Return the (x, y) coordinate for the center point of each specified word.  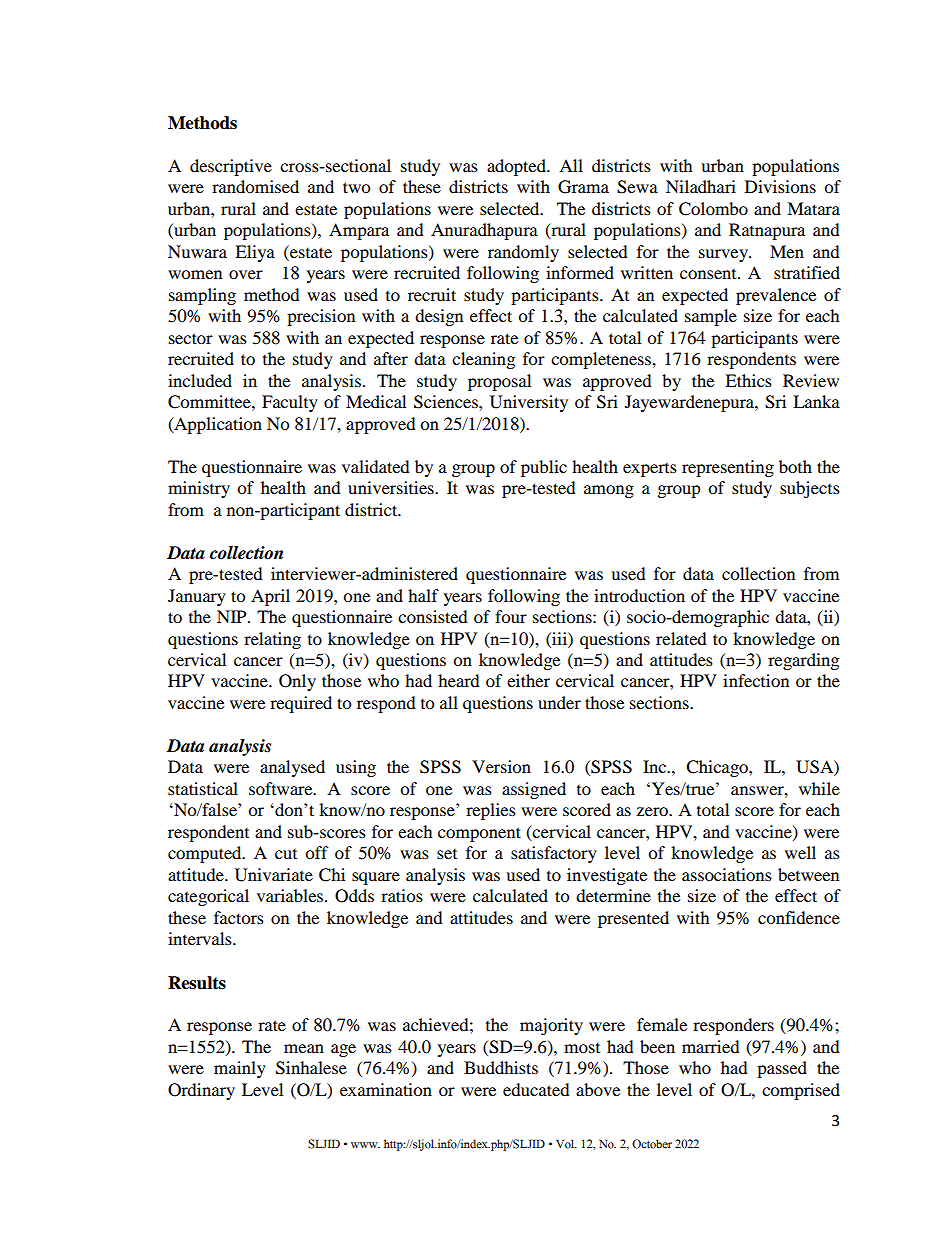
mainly (240, 1069)
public (544, 468)
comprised (801, 1091)
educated (536, 1089)
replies (491, 811)
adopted (517, 167)
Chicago (718, 768)
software (282, 788)
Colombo (713, 209)
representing (728, 468)
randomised (255, 186)
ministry (199, 489)
